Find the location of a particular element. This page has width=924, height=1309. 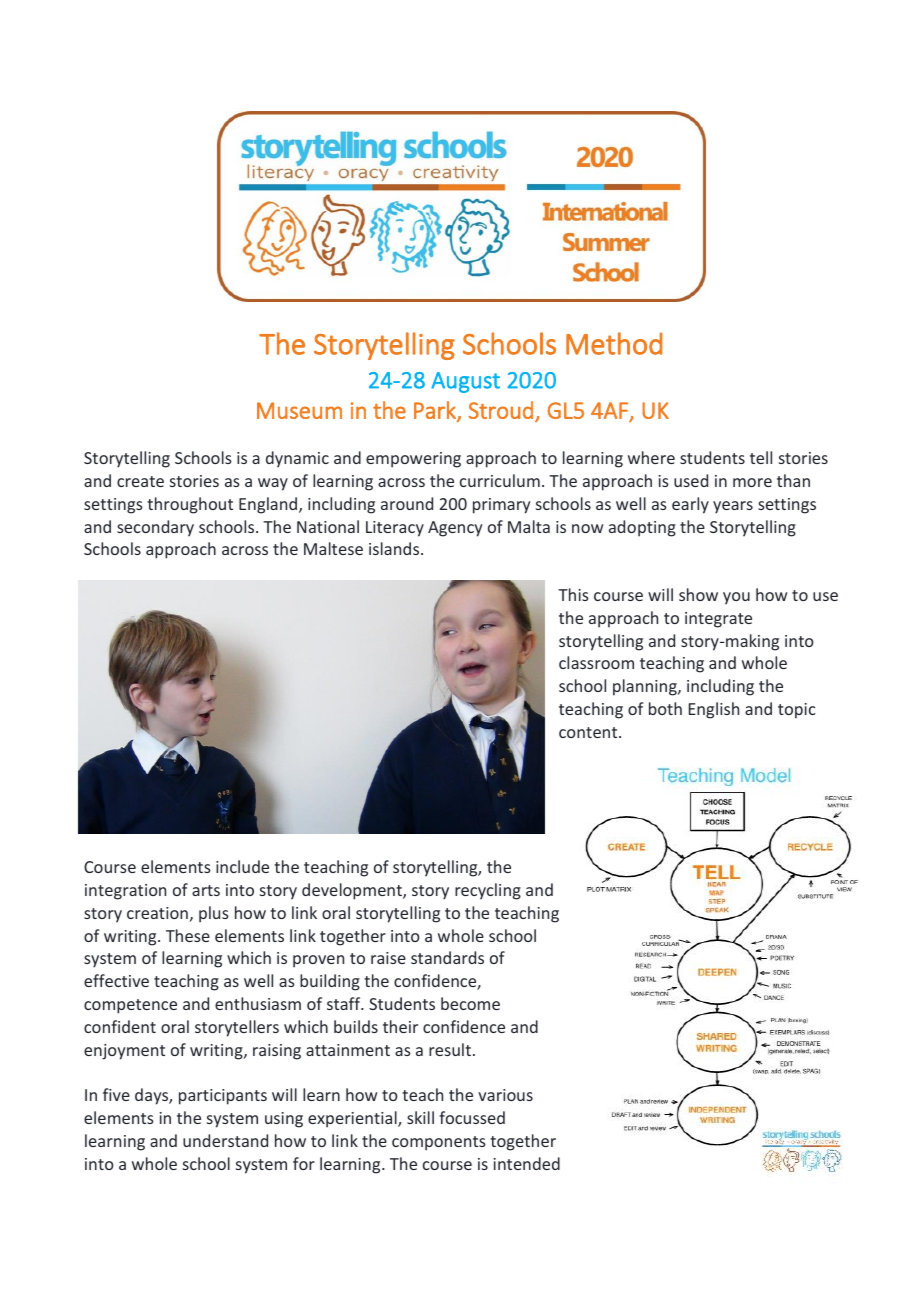

Method is located at coordinates (614, 343).
